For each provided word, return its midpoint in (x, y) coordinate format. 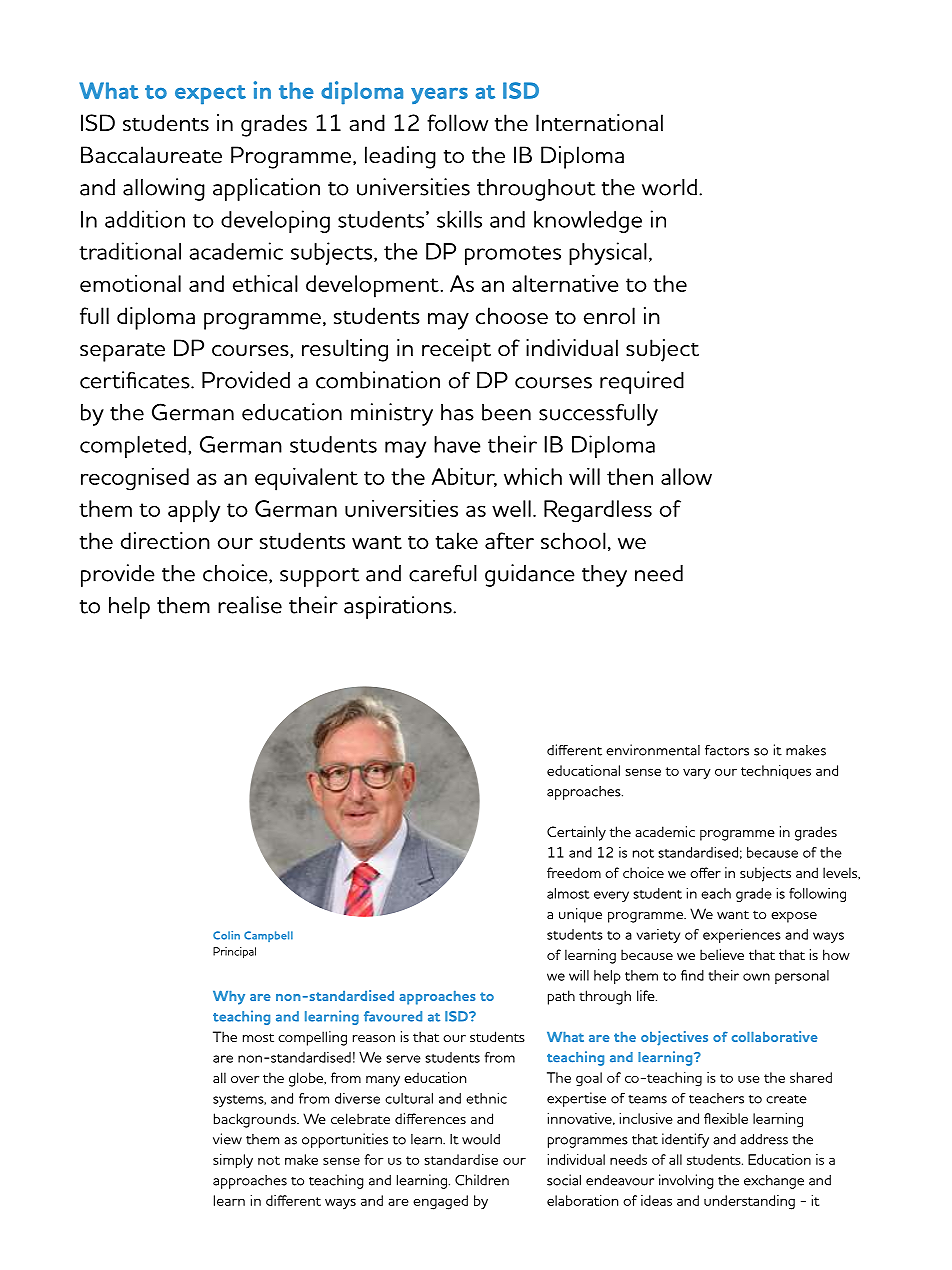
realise (250, 605)
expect (210, 94)
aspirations (399, 607)
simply (233, 1161)
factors (727, 750)
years (439, 95)
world (669, 187)
